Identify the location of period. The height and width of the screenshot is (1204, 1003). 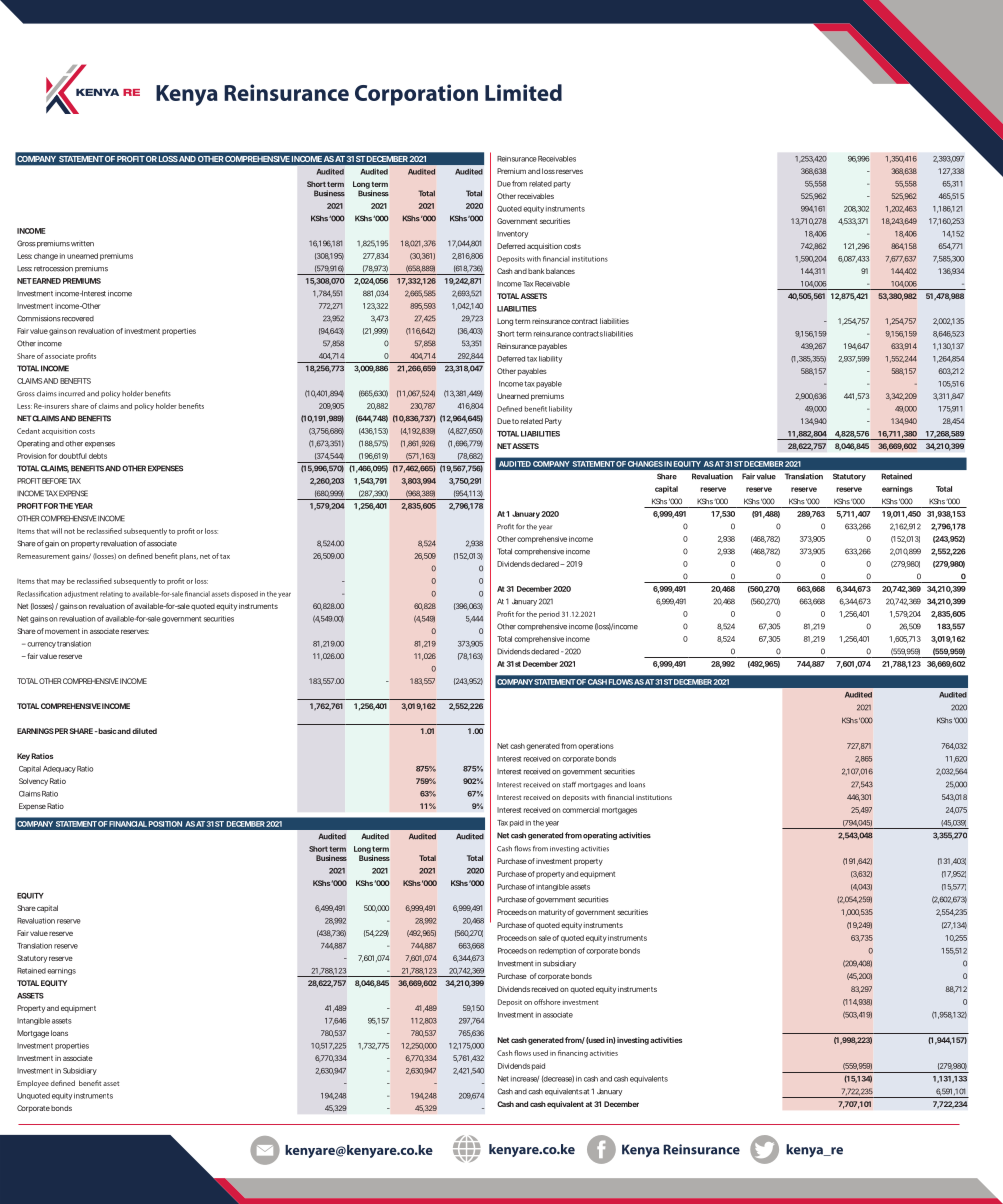
(549, 614).
